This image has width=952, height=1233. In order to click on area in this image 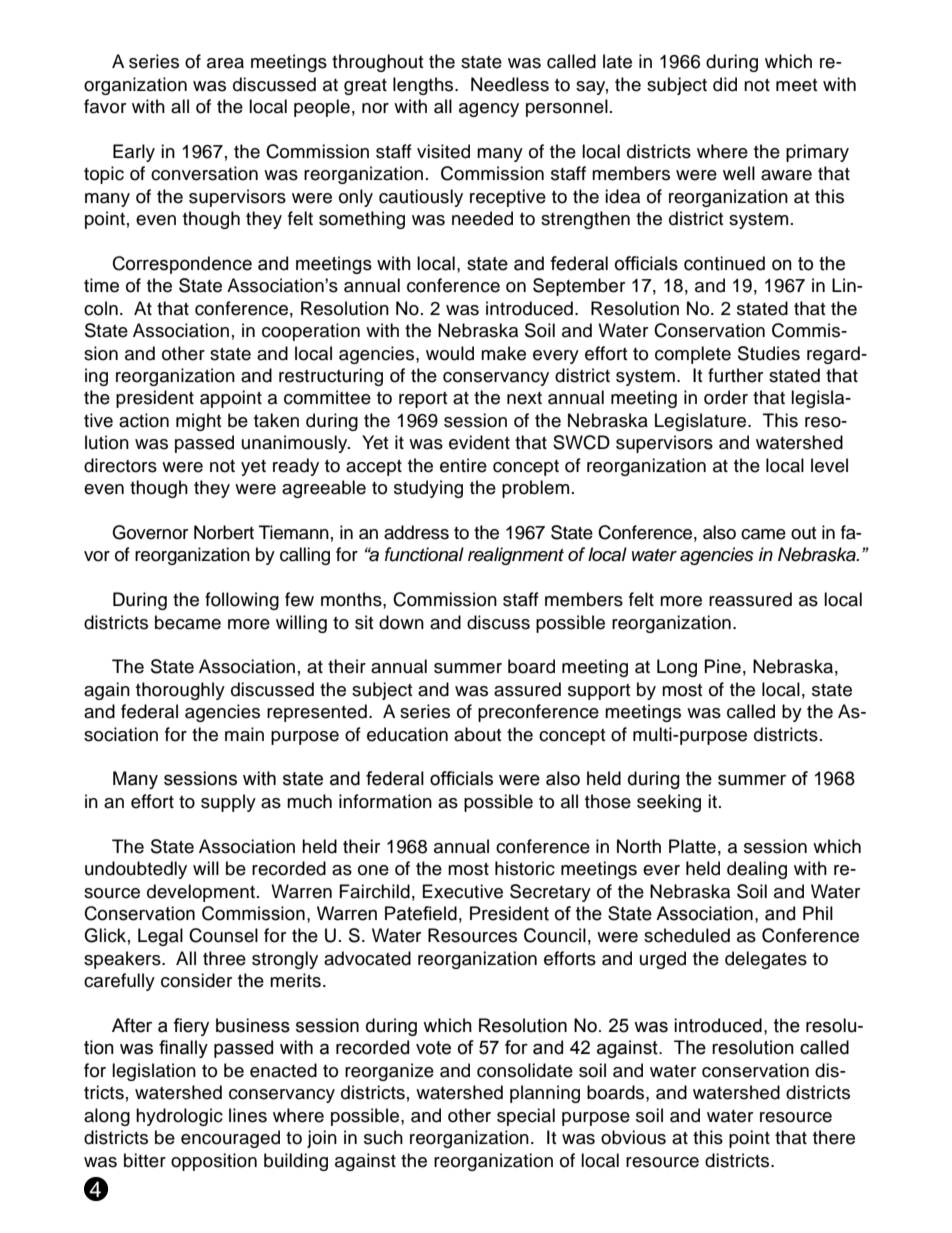, I will do `click(225, 63)`.
